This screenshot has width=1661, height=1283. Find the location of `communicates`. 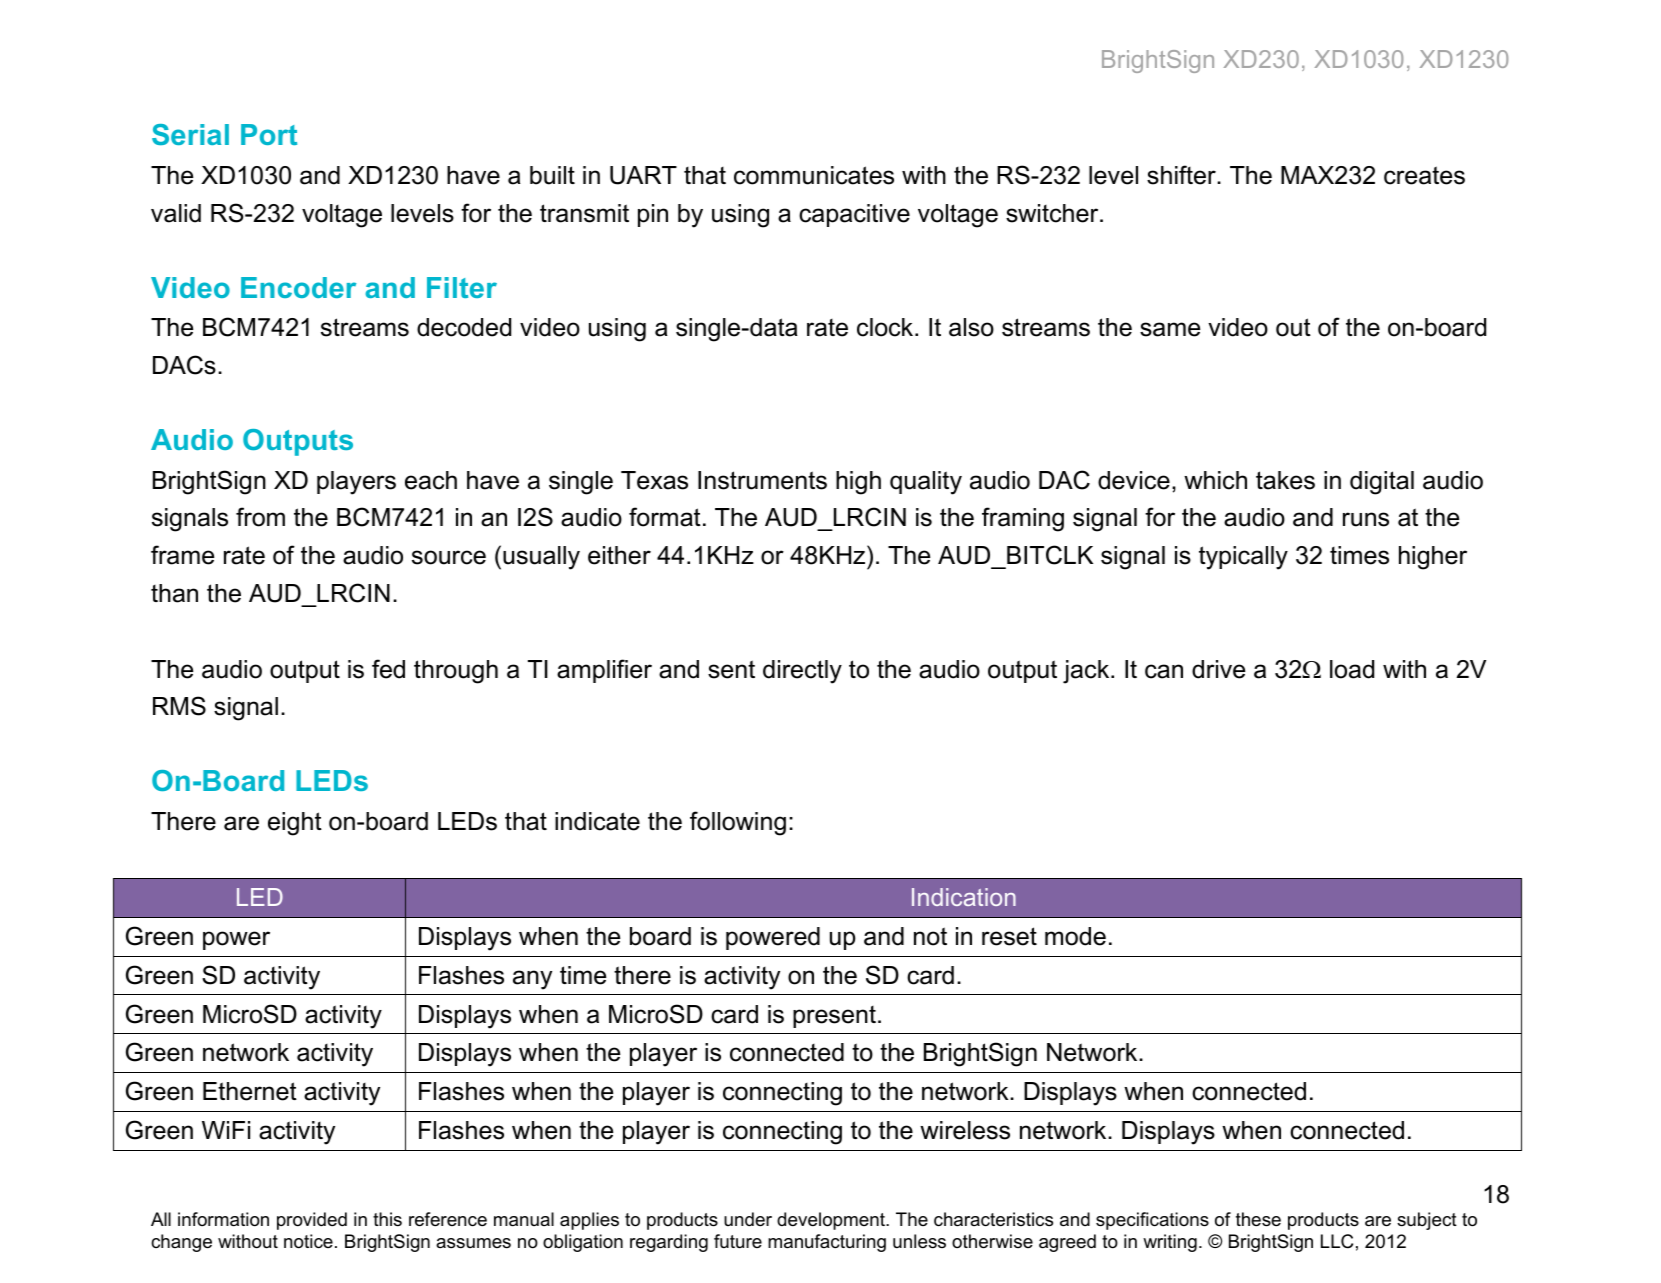

communicates is located at coordinates (814, 175).
